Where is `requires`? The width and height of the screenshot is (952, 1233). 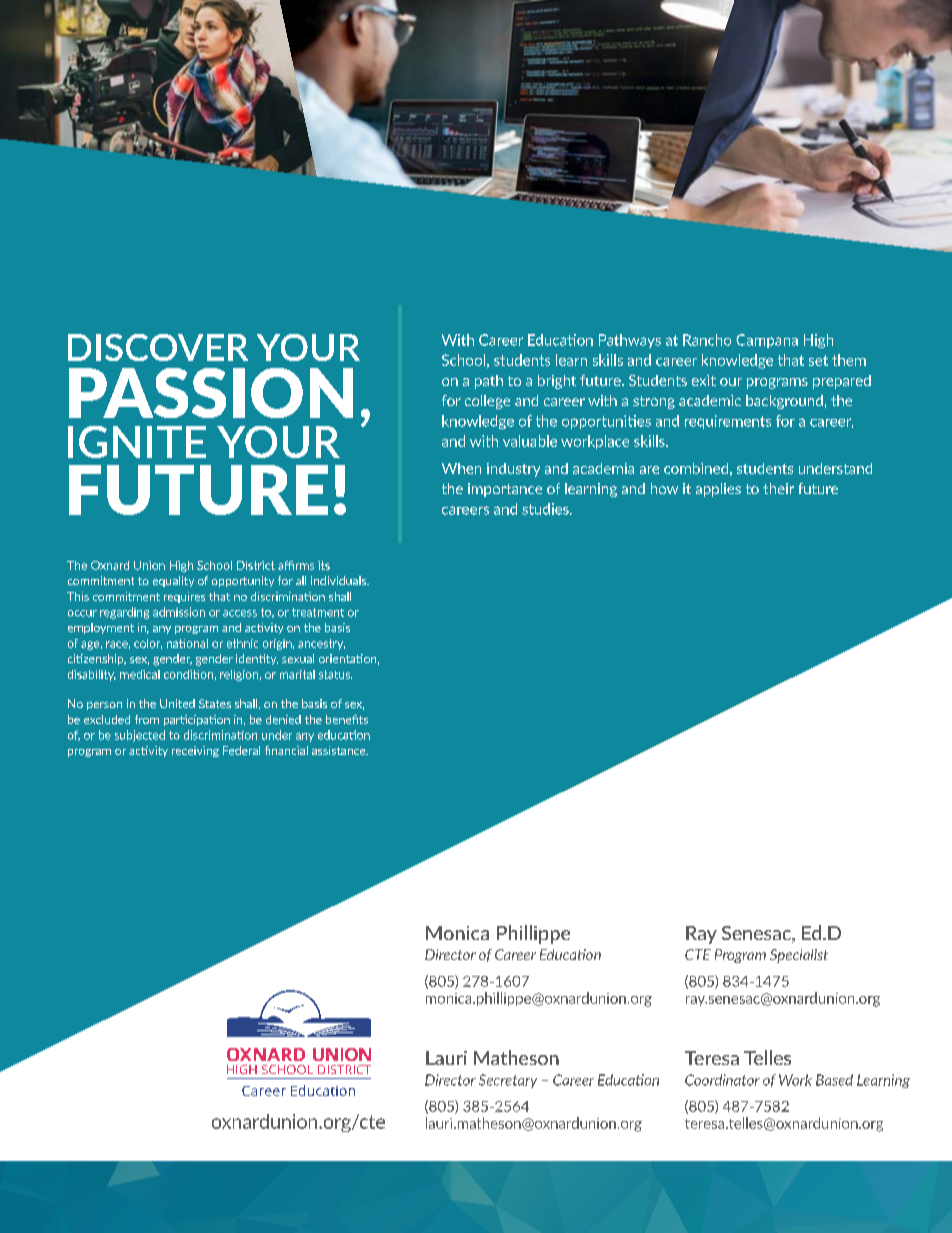
requires is located at coordinates (184, 597).
